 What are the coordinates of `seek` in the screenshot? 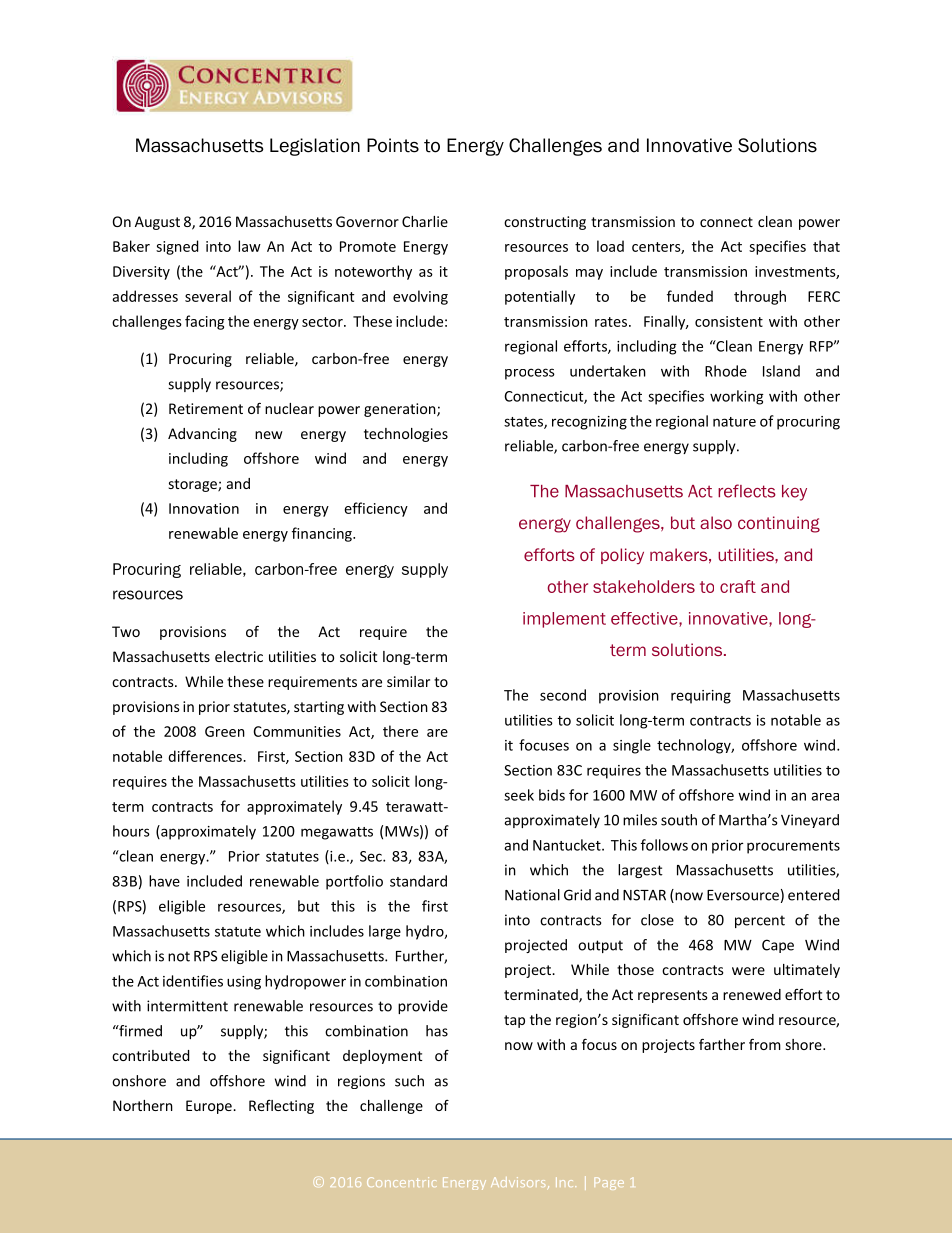 It's located at (519, 795).
